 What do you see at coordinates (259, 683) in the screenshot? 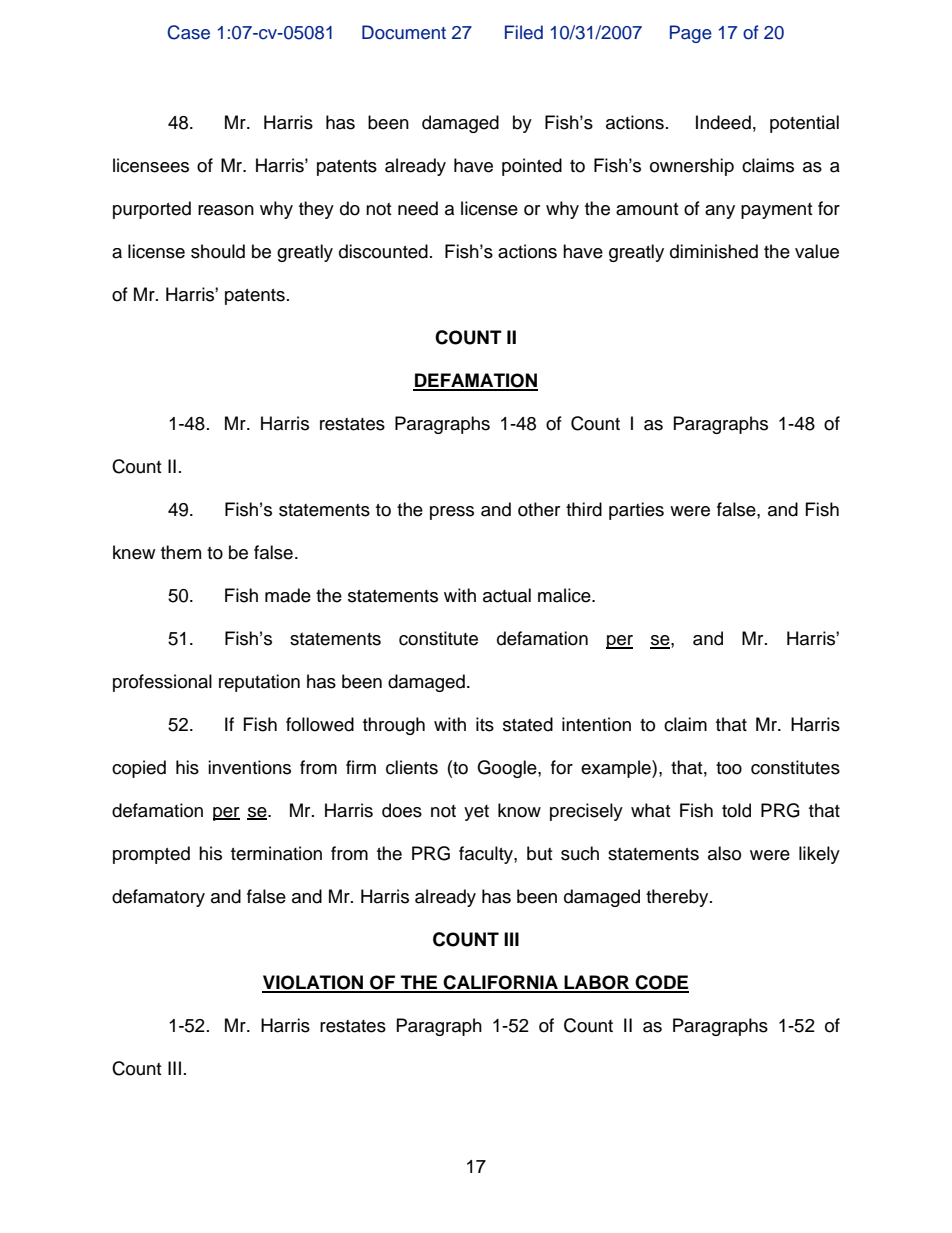
I see `reputation` at bounding box center [259, 683].
